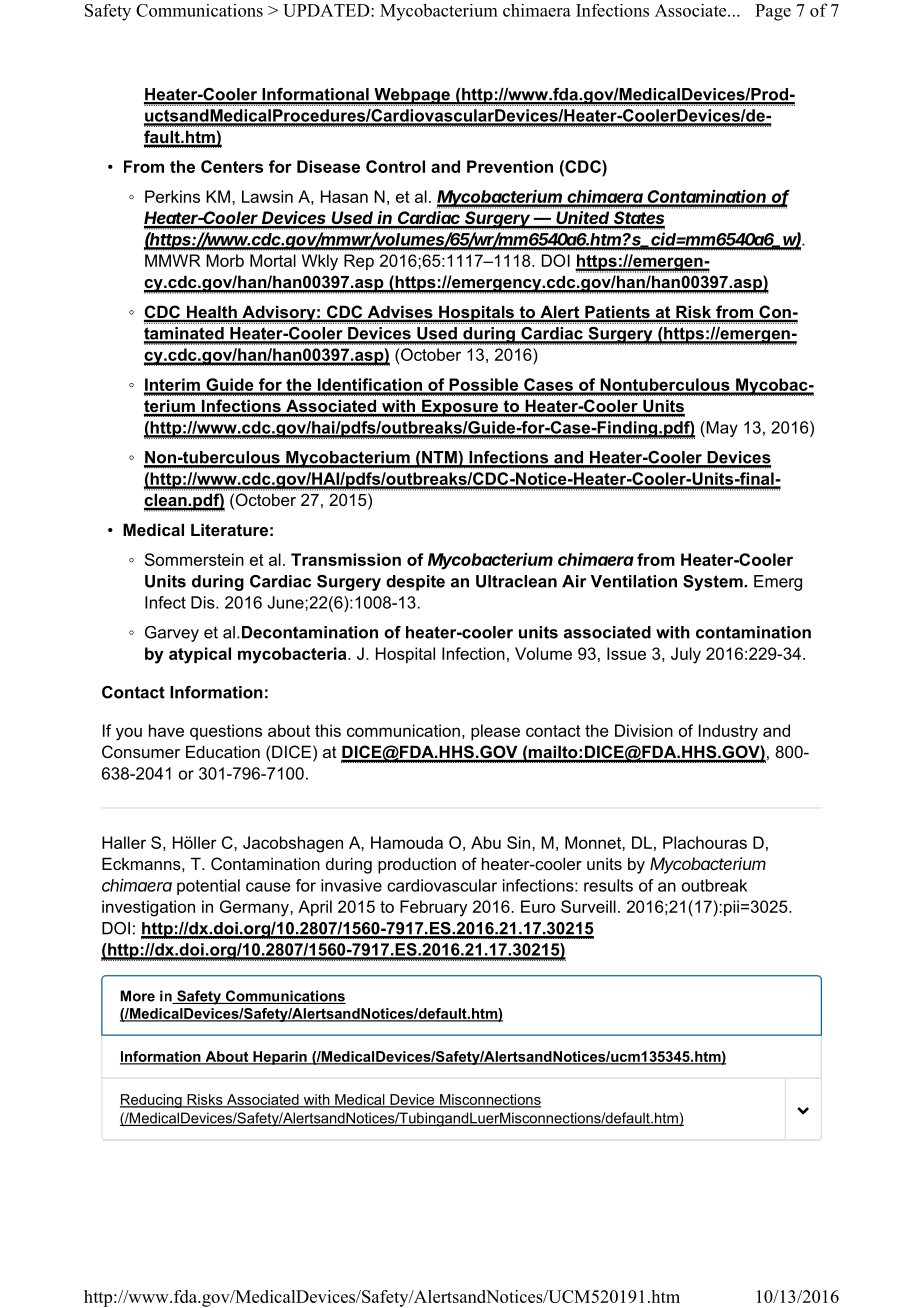  Describe the element at coordinates (172, 634) in the page. I see `Garvey` at that location.
